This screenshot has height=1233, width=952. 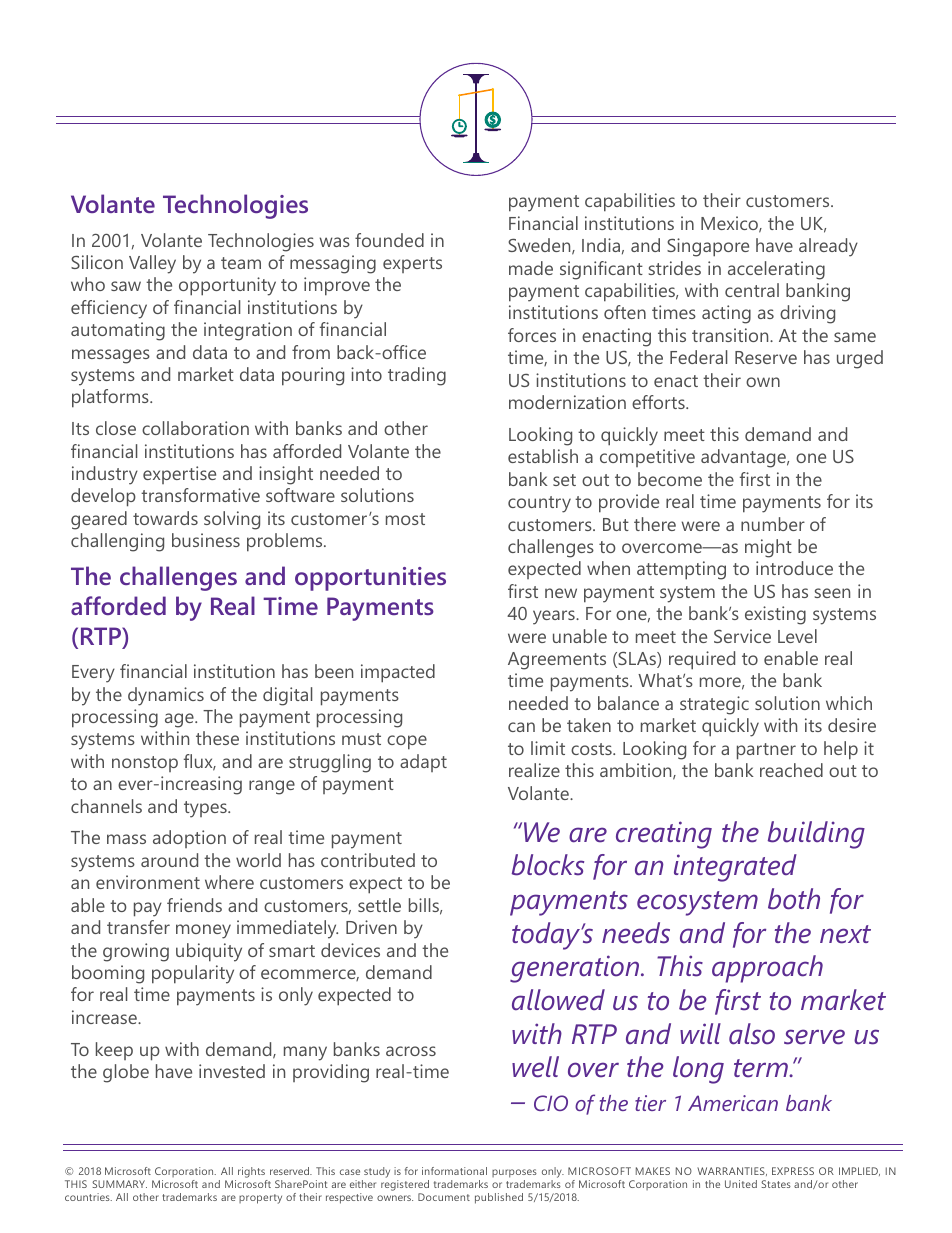 What do you see at coordinates (776, 270) in the screenshot?
I see `accelerating` at bounding box center [776, 270].
